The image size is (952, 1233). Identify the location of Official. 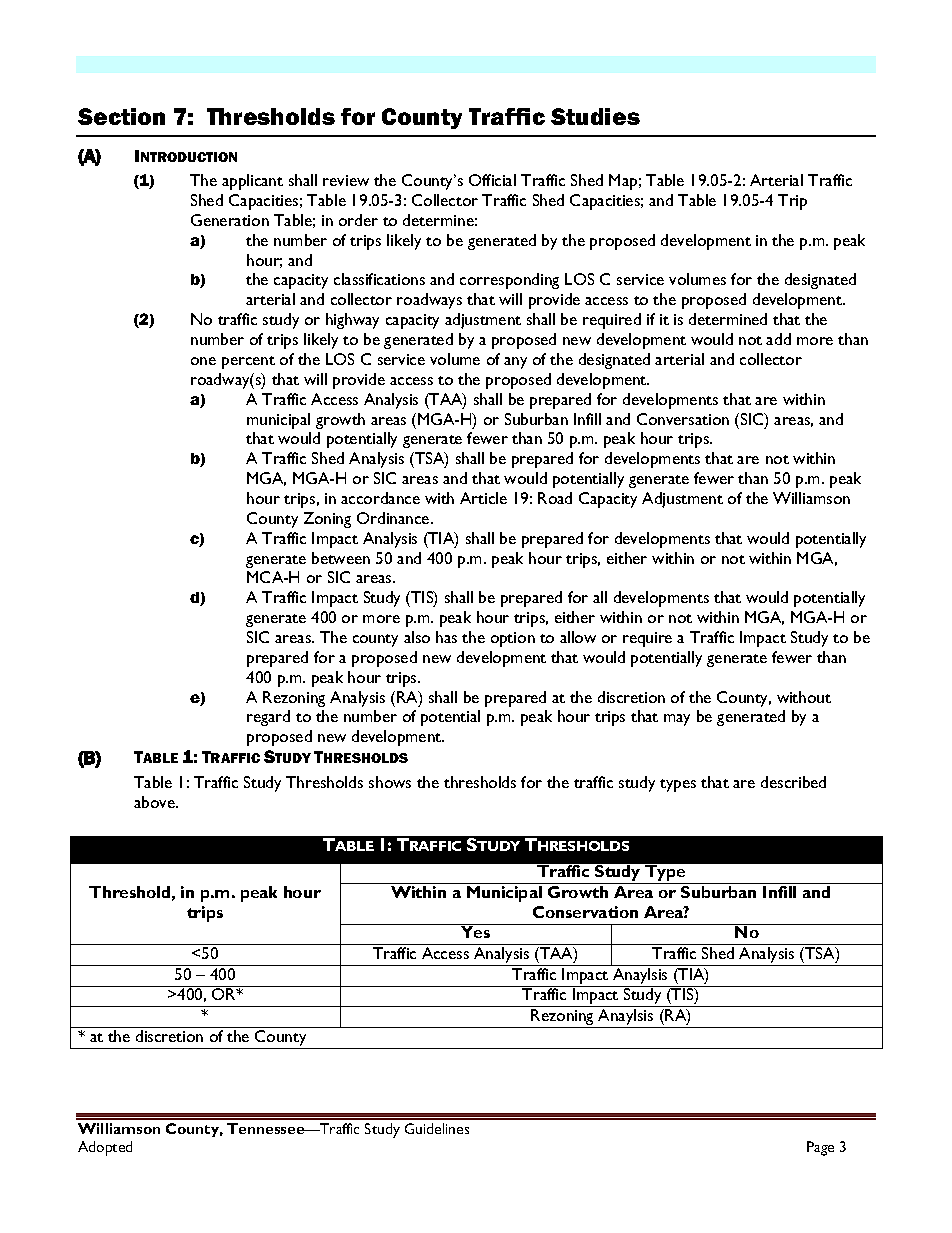
(492, 180).
